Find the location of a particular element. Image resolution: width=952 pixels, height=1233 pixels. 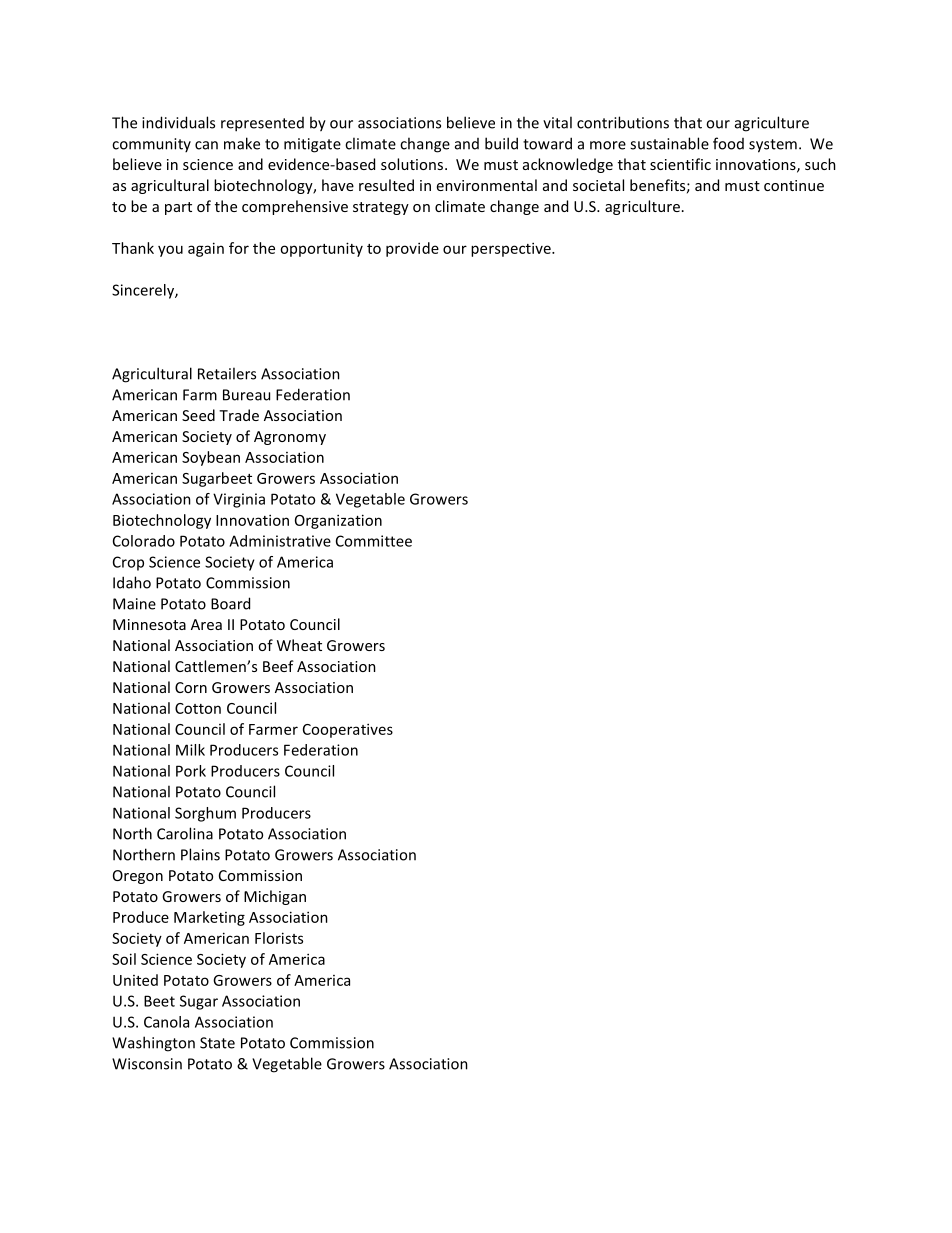

Cooperatives is located at coordinates (348, 730).
